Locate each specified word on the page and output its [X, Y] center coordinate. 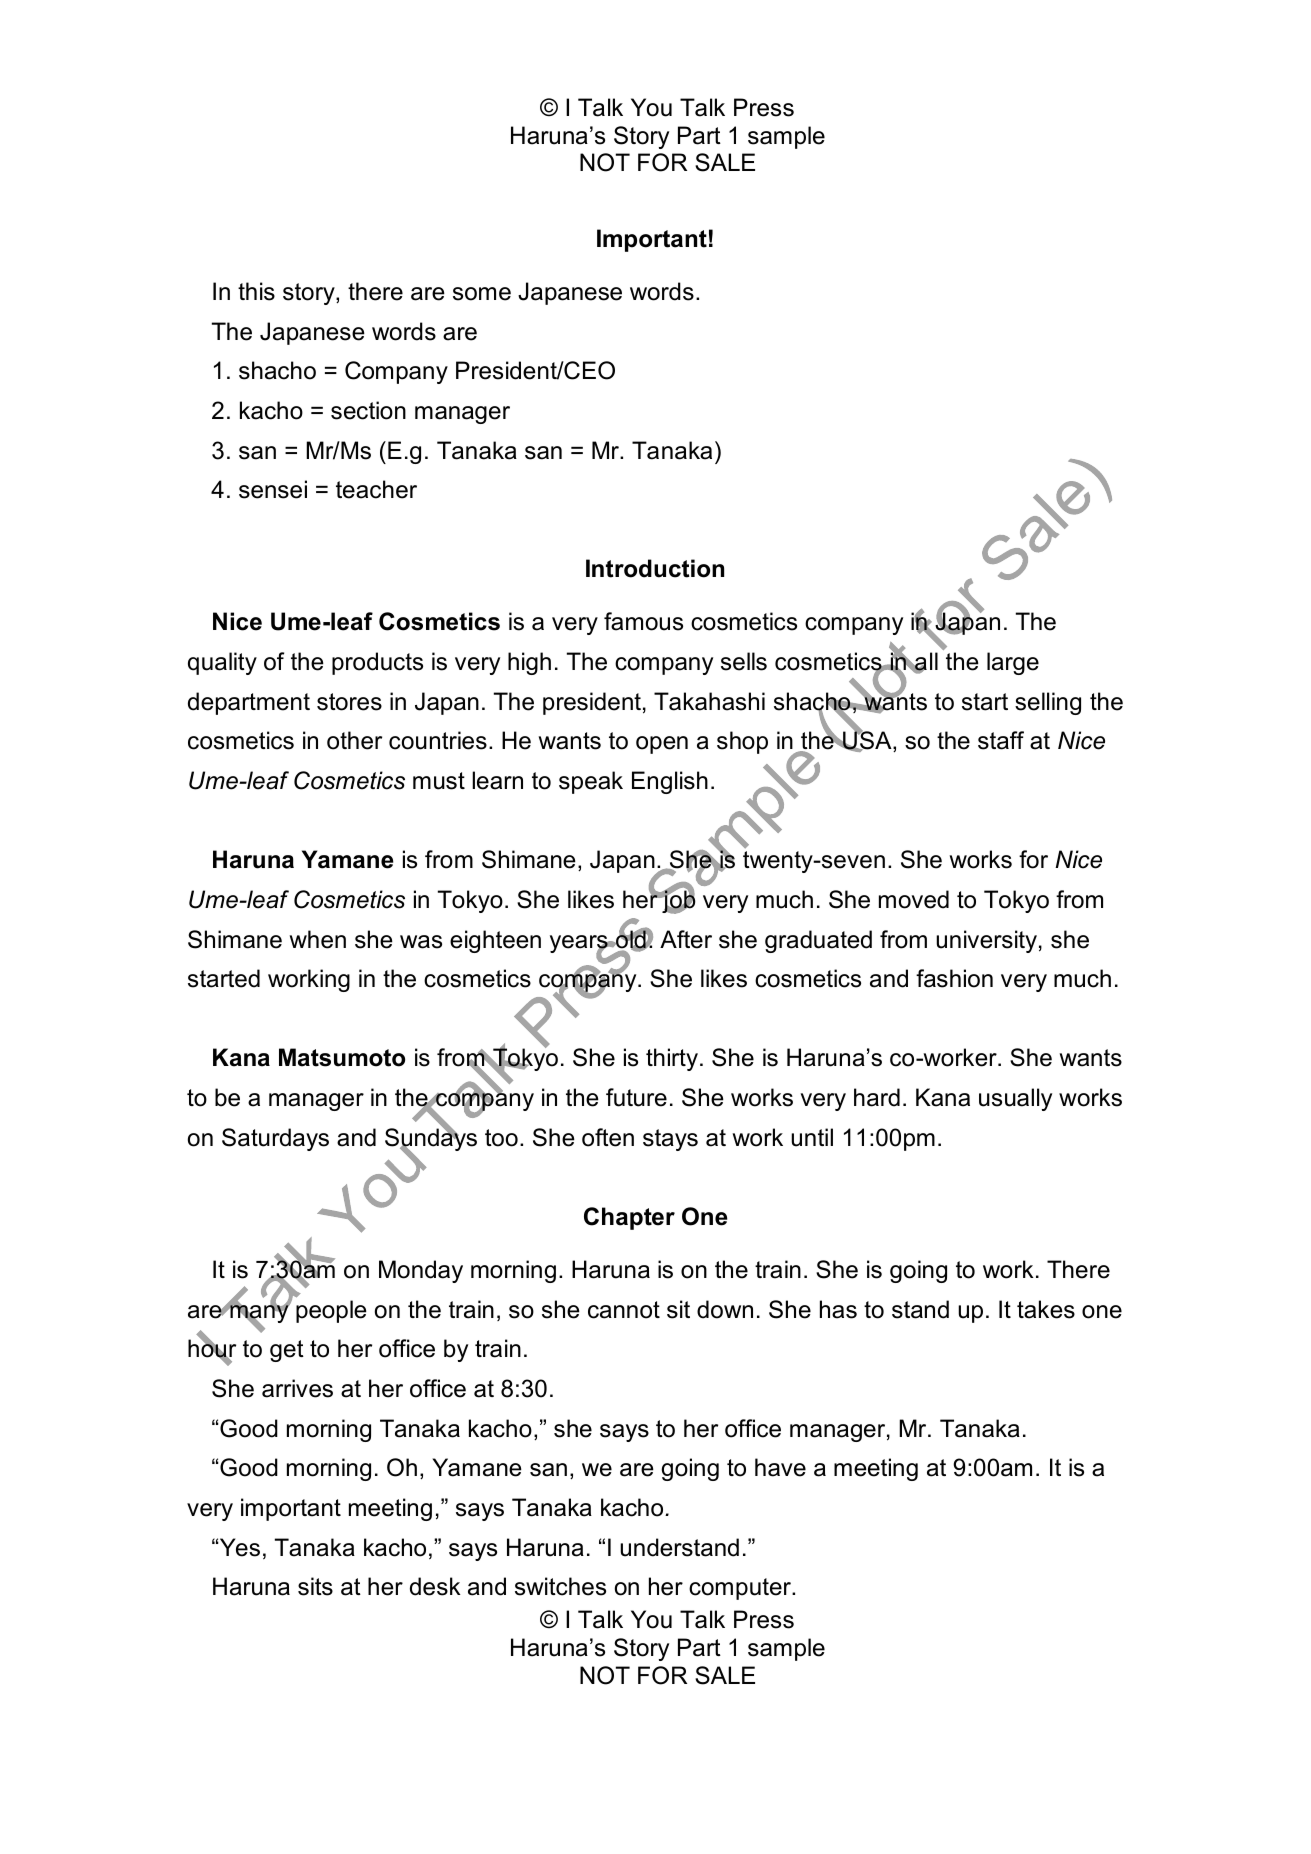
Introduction [655, 568]
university [986, 941]
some [482, 294]
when [317, 939]
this [256, 291]
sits [315, 1586]
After [686, 939]
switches [560, 1586]
